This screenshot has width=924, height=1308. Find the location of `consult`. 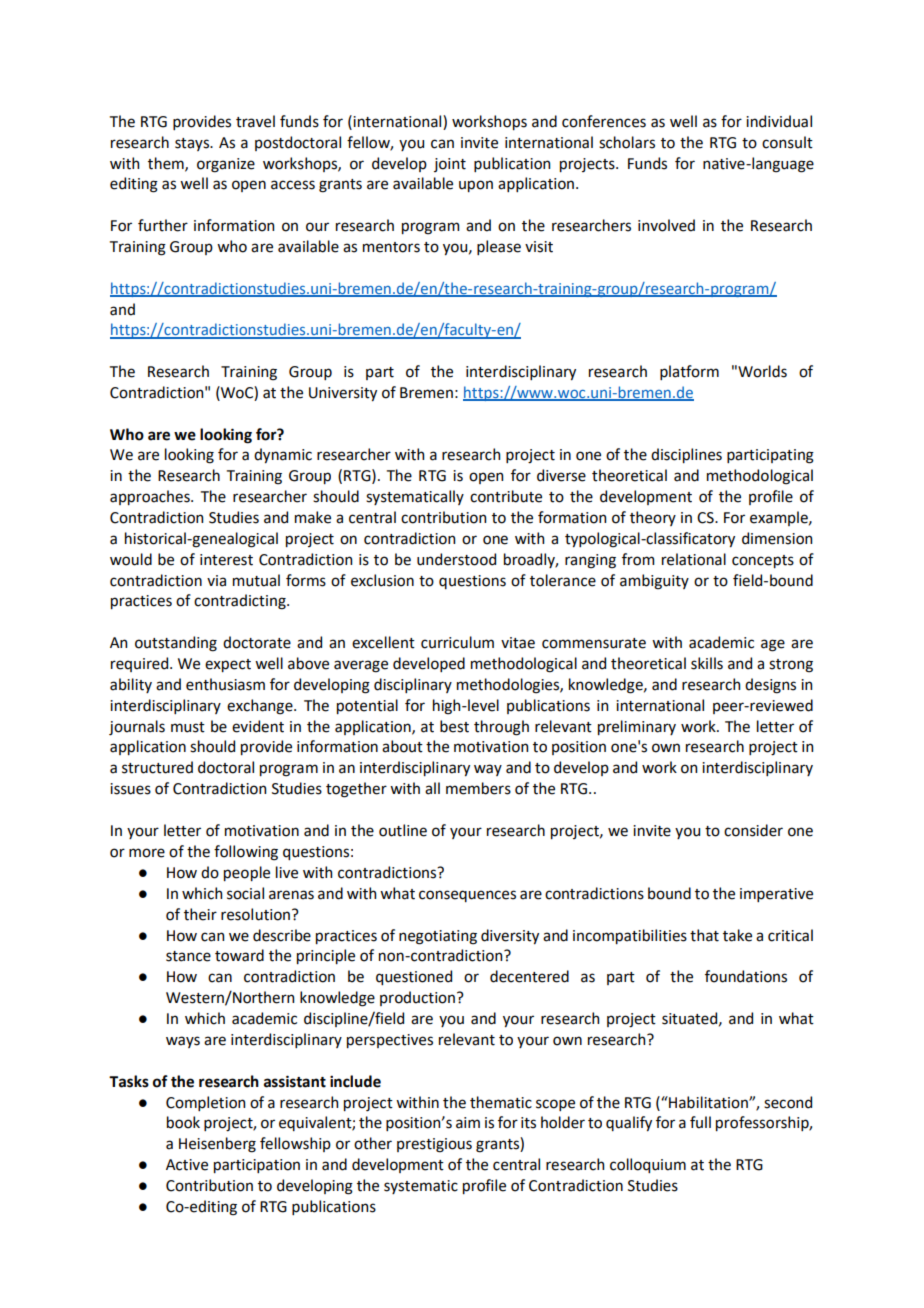

consult is located at coordinates (787, 142).
